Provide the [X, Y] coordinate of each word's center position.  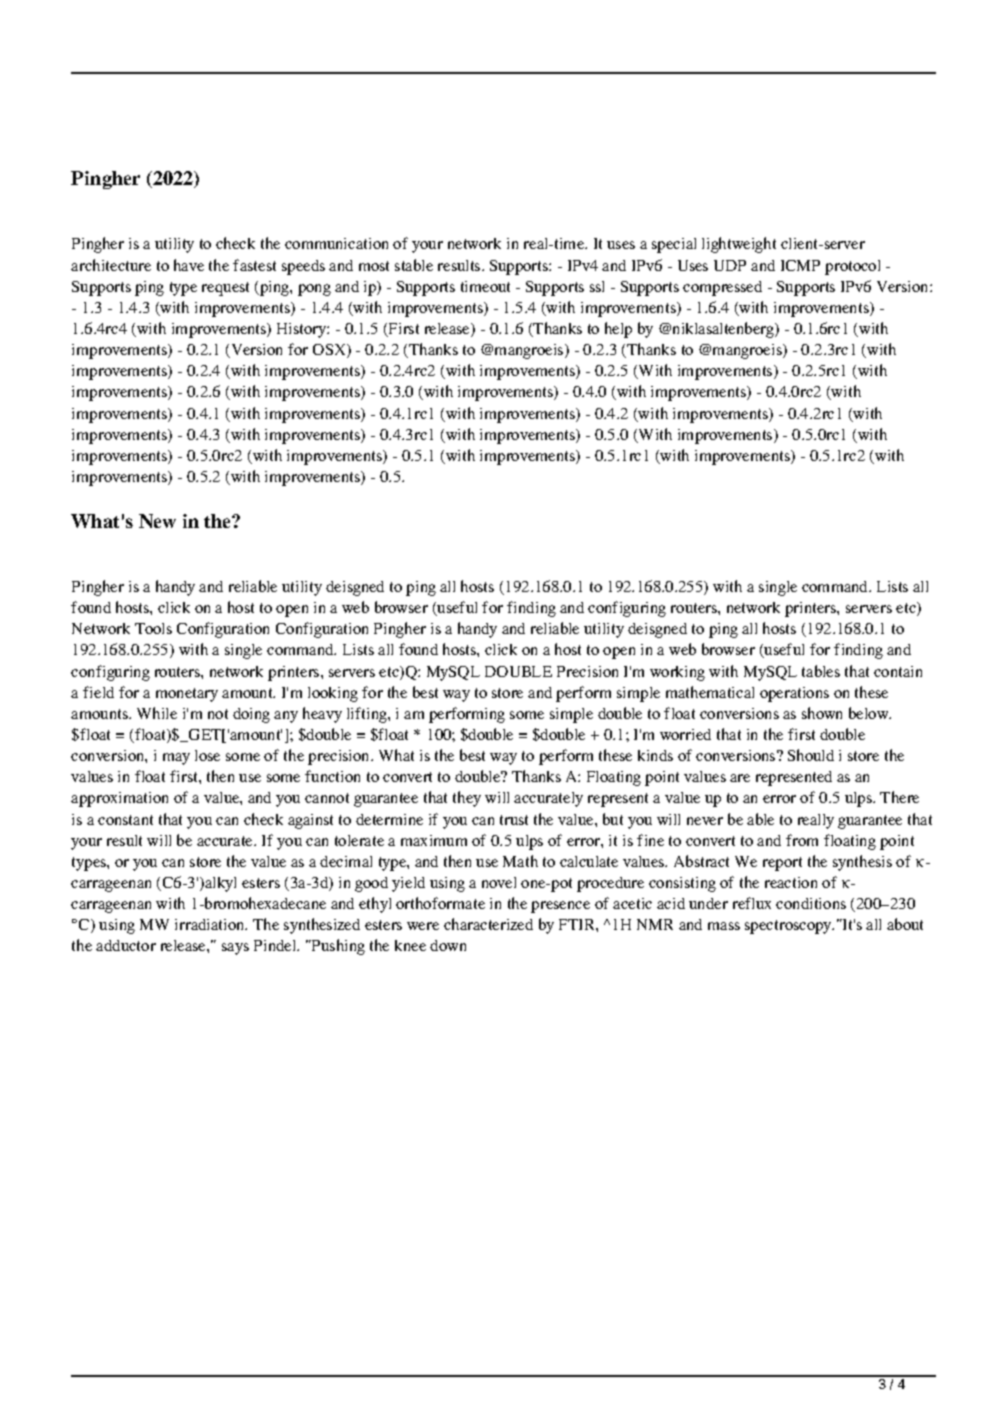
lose [207, 755]
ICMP [800, 265]
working [677, 673]
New [157, 521]
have [189, 265]
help [618, 330]
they [467, 799]
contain [898, 671]
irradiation [211, 924]
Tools [153, 628]
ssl [597, 286]
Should [811, 755]
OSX [330, 351]
